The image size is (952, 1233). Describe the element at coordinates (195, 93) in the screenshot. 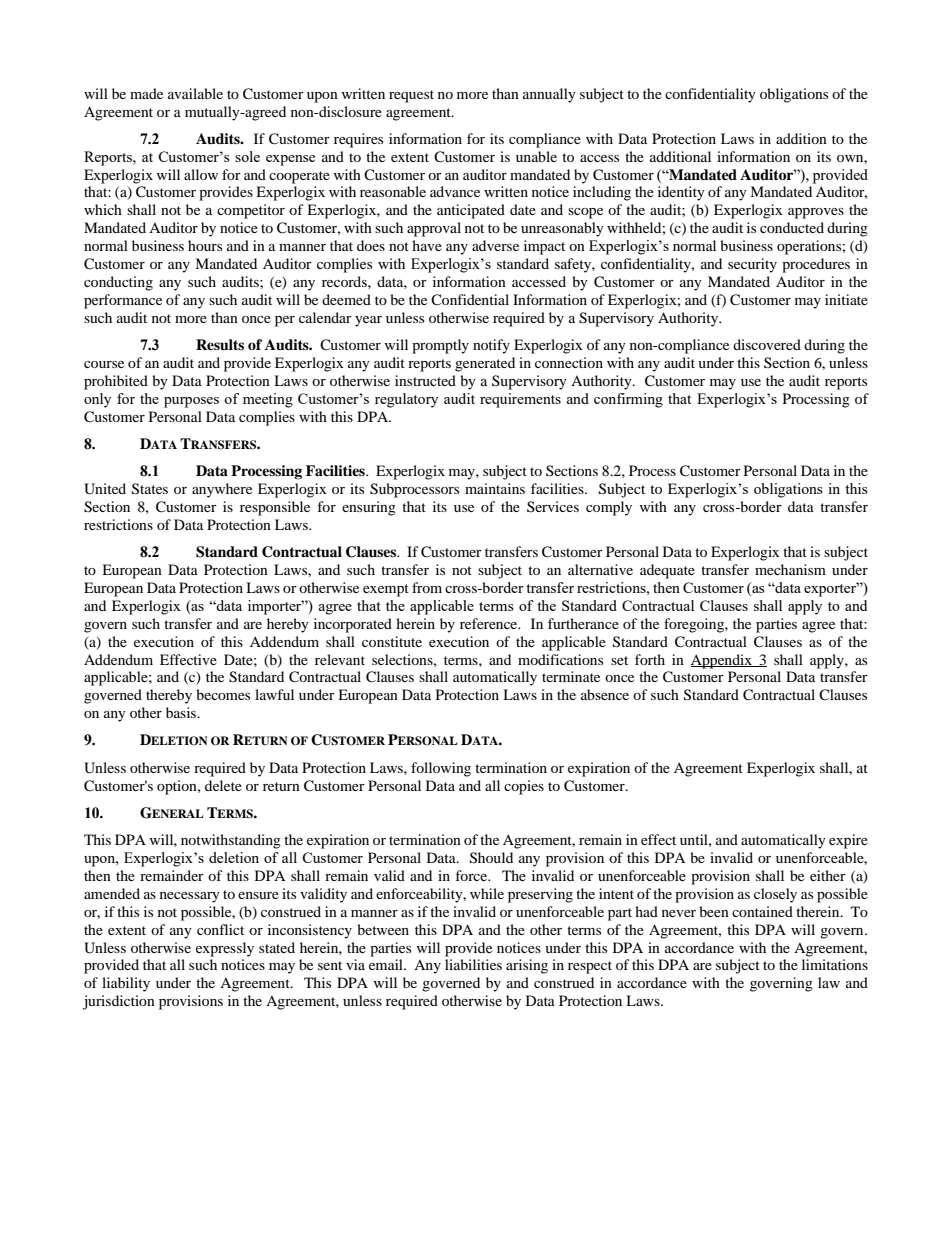

I see `available` at that location.
